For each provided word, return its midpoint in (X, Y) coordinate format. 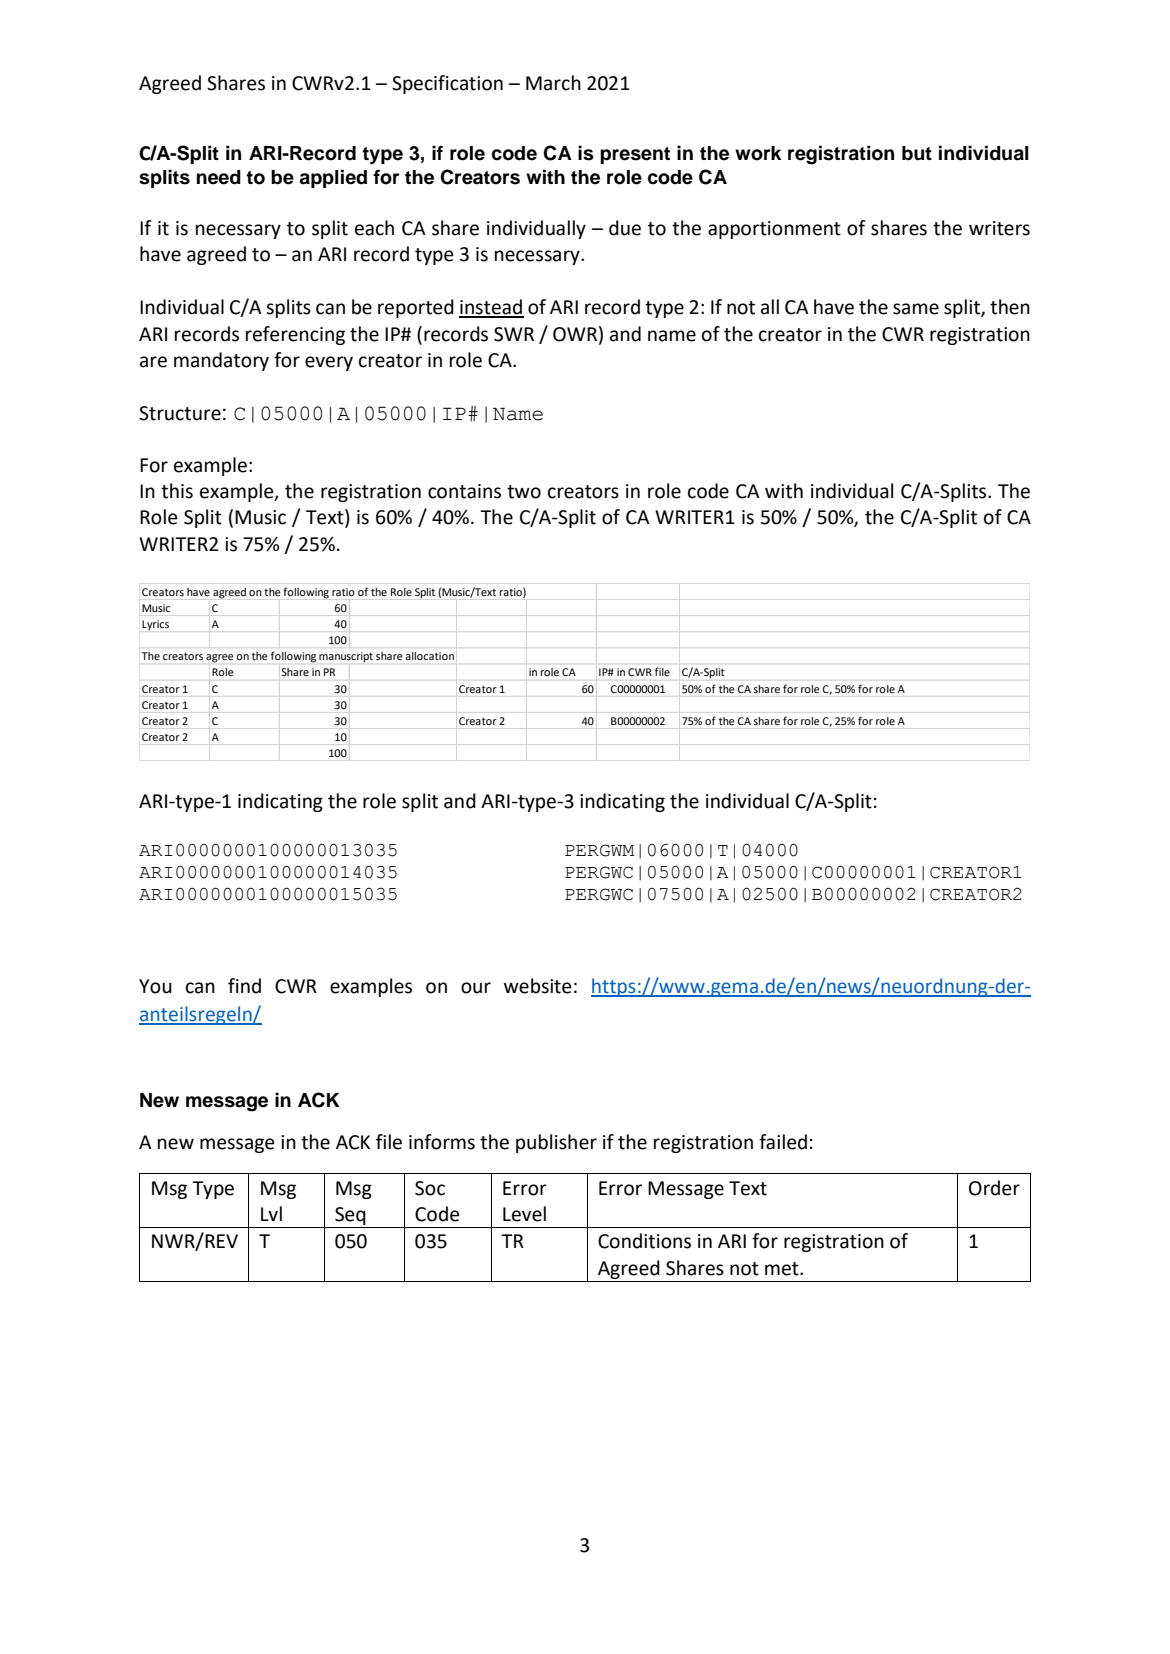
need (219, 177)
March (553, 83)
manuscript (346, 657)
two (524, 492)
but (917, 153)
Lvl (271, 1213)
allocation (430, 656)
